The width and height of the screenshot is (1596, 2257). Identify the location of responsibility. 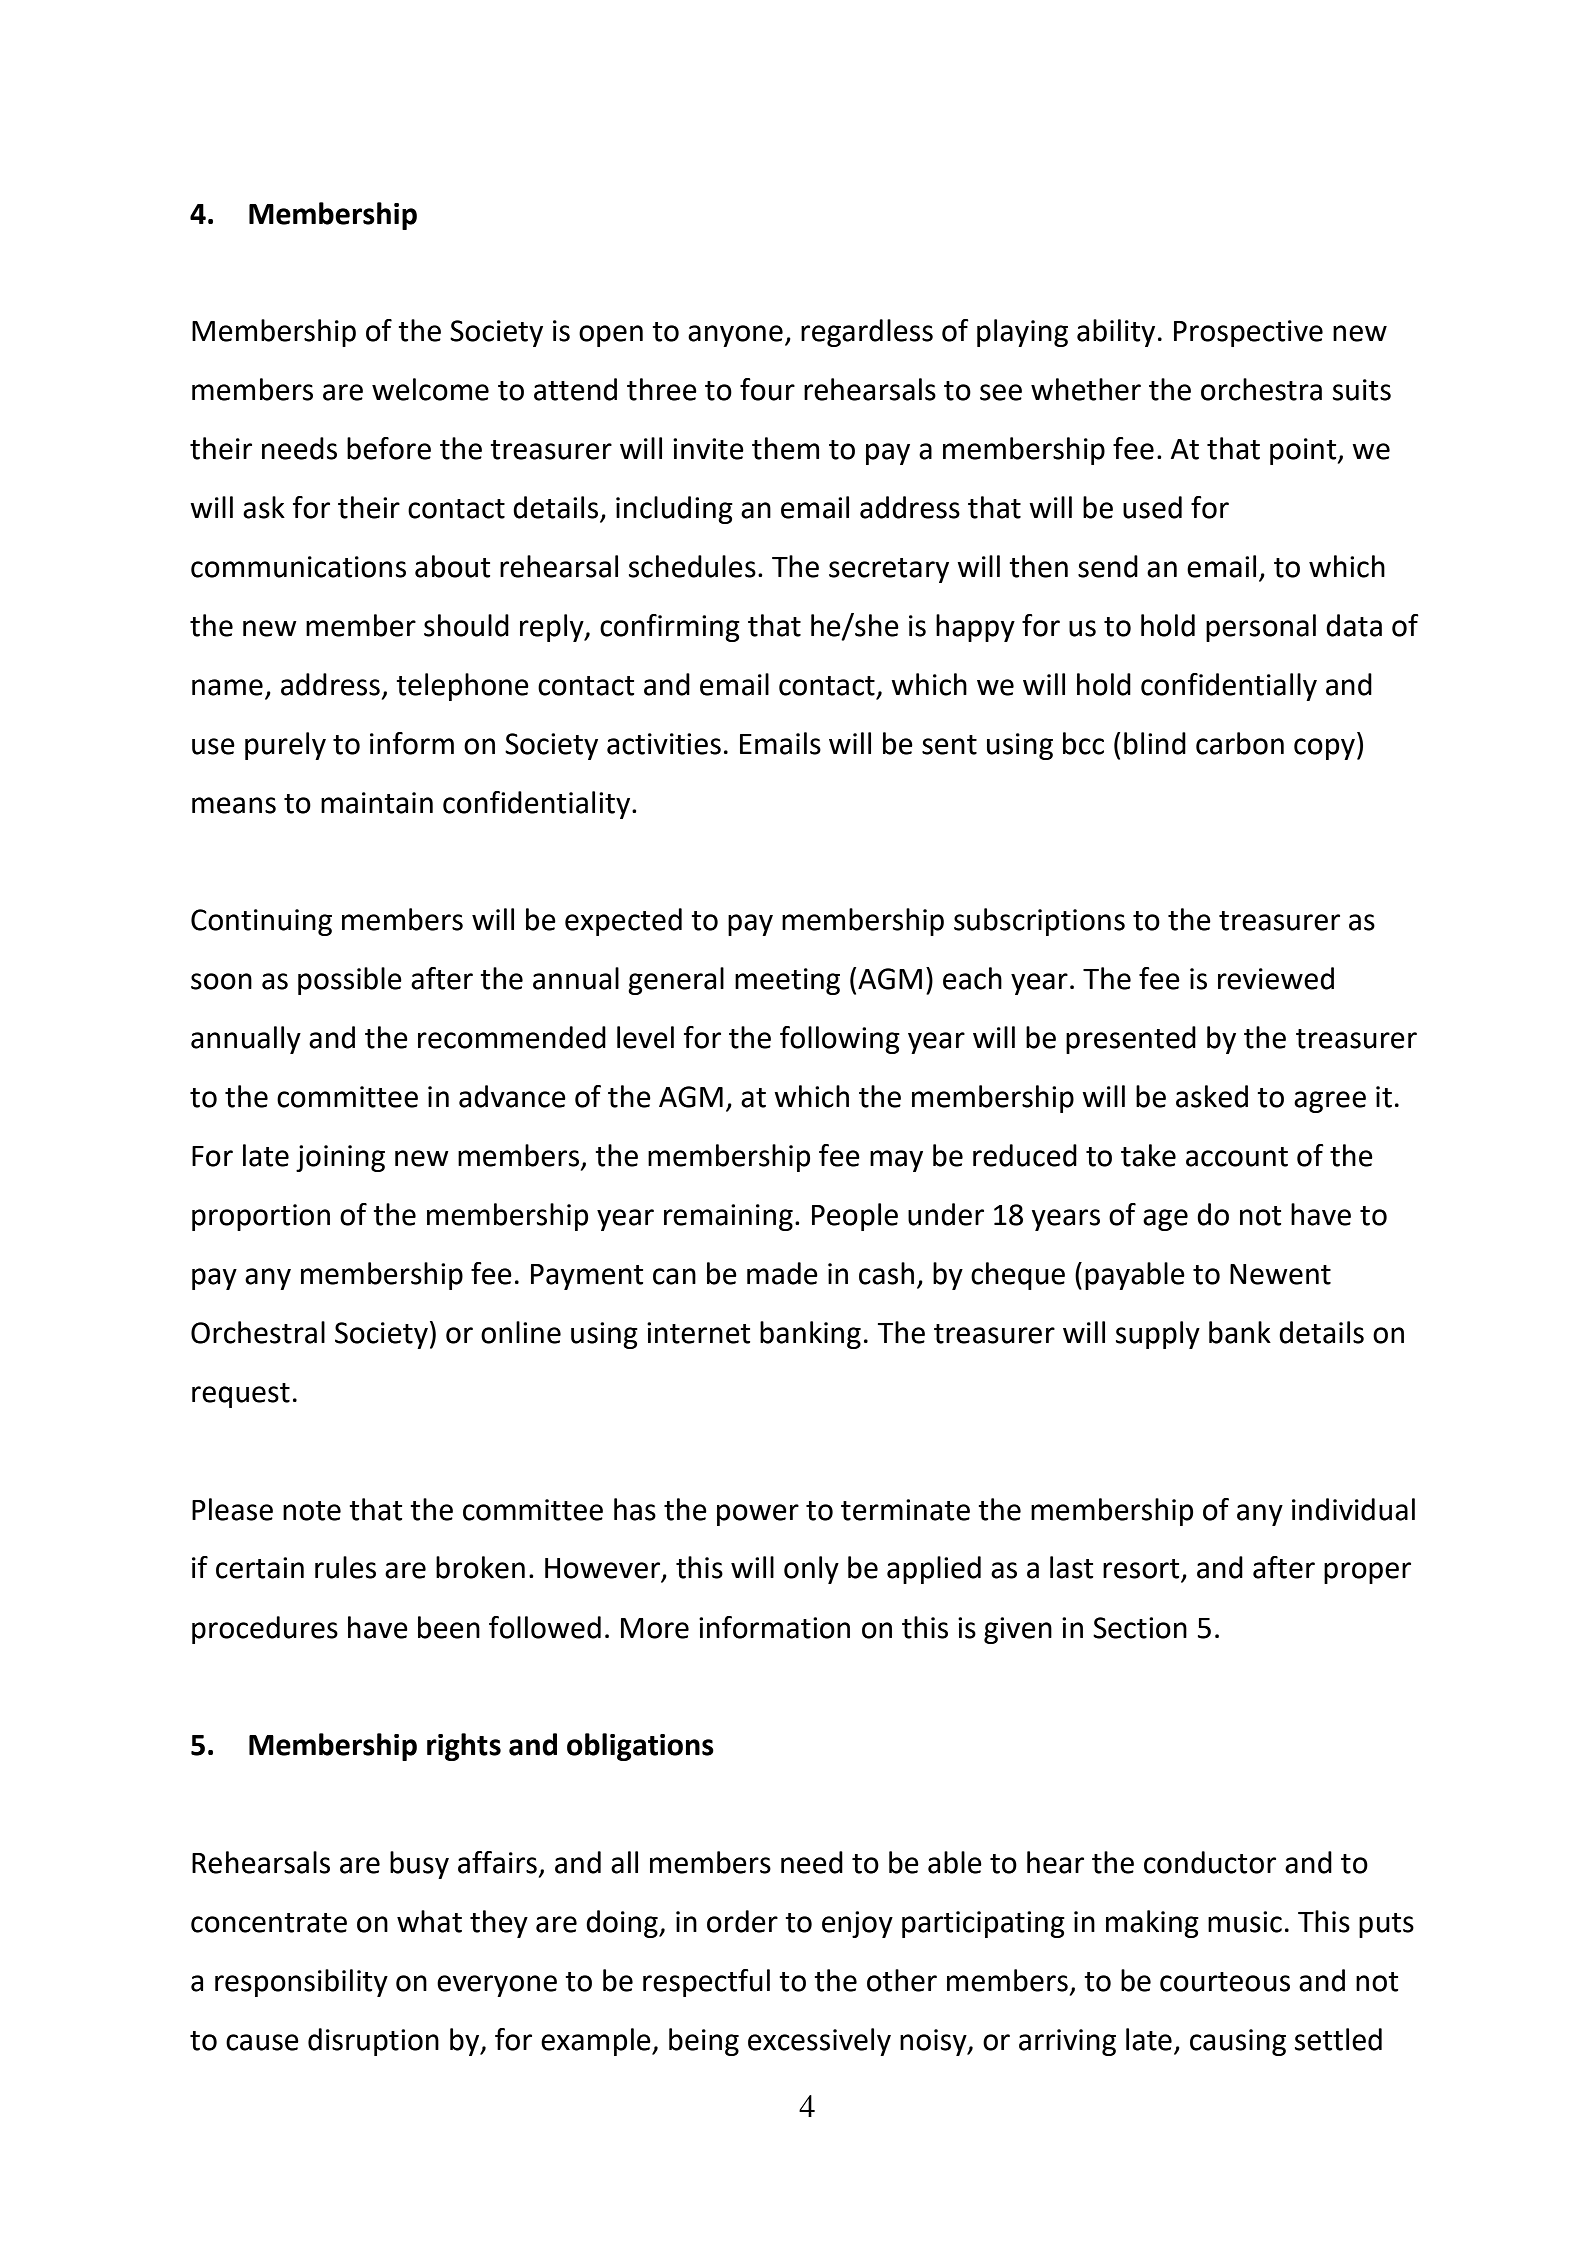
(301, 1983).
